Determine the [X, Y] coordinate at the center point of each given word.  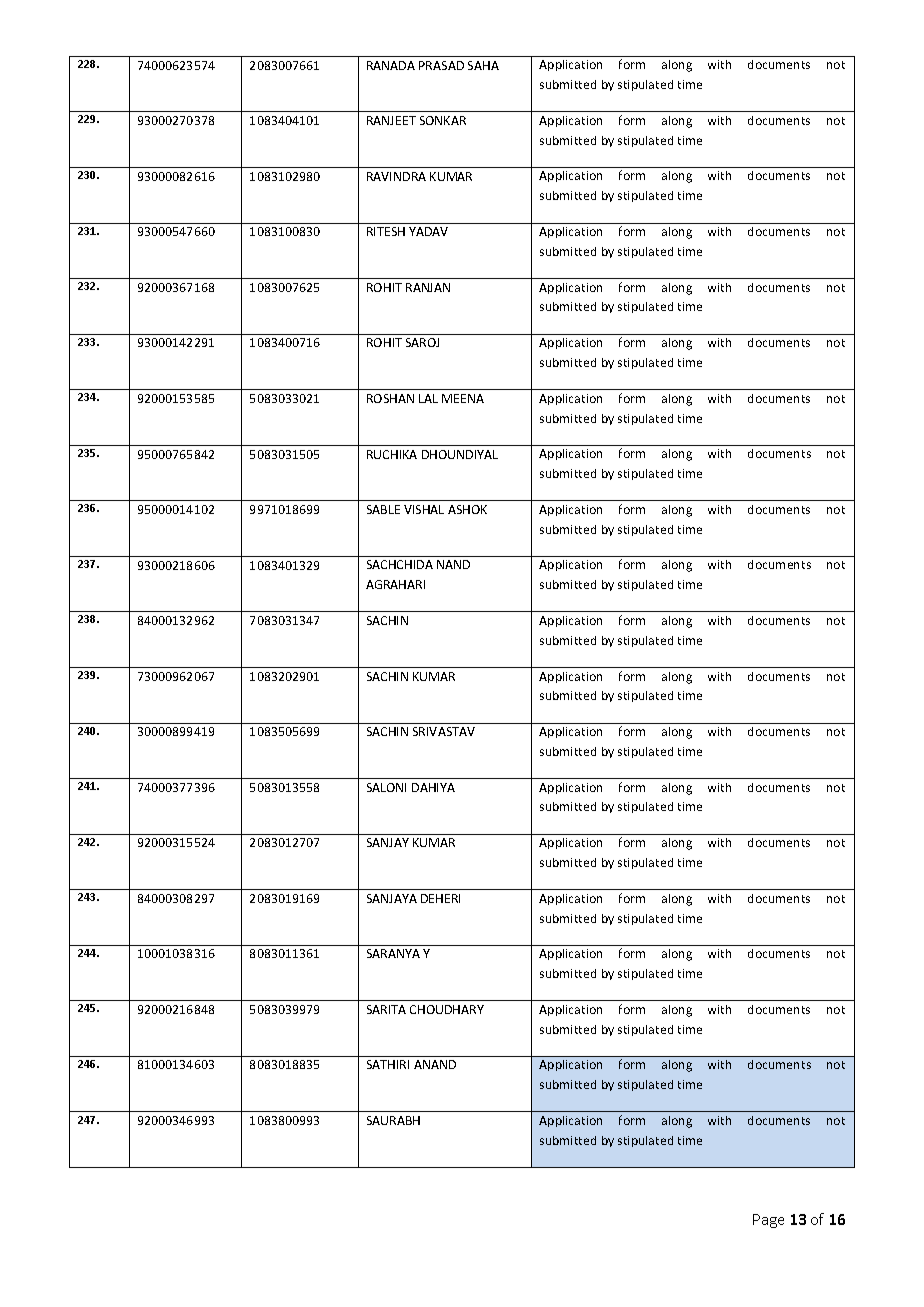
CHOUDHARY [447, 1009]
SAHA [483, 65]
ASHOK [467, 509]
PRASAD [441, 65]
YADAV [428, 231]
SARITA [386, 1009]
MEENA [463, 398]
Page [768, 1221]
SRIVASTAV [444, 731]
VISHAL [424, 509]
